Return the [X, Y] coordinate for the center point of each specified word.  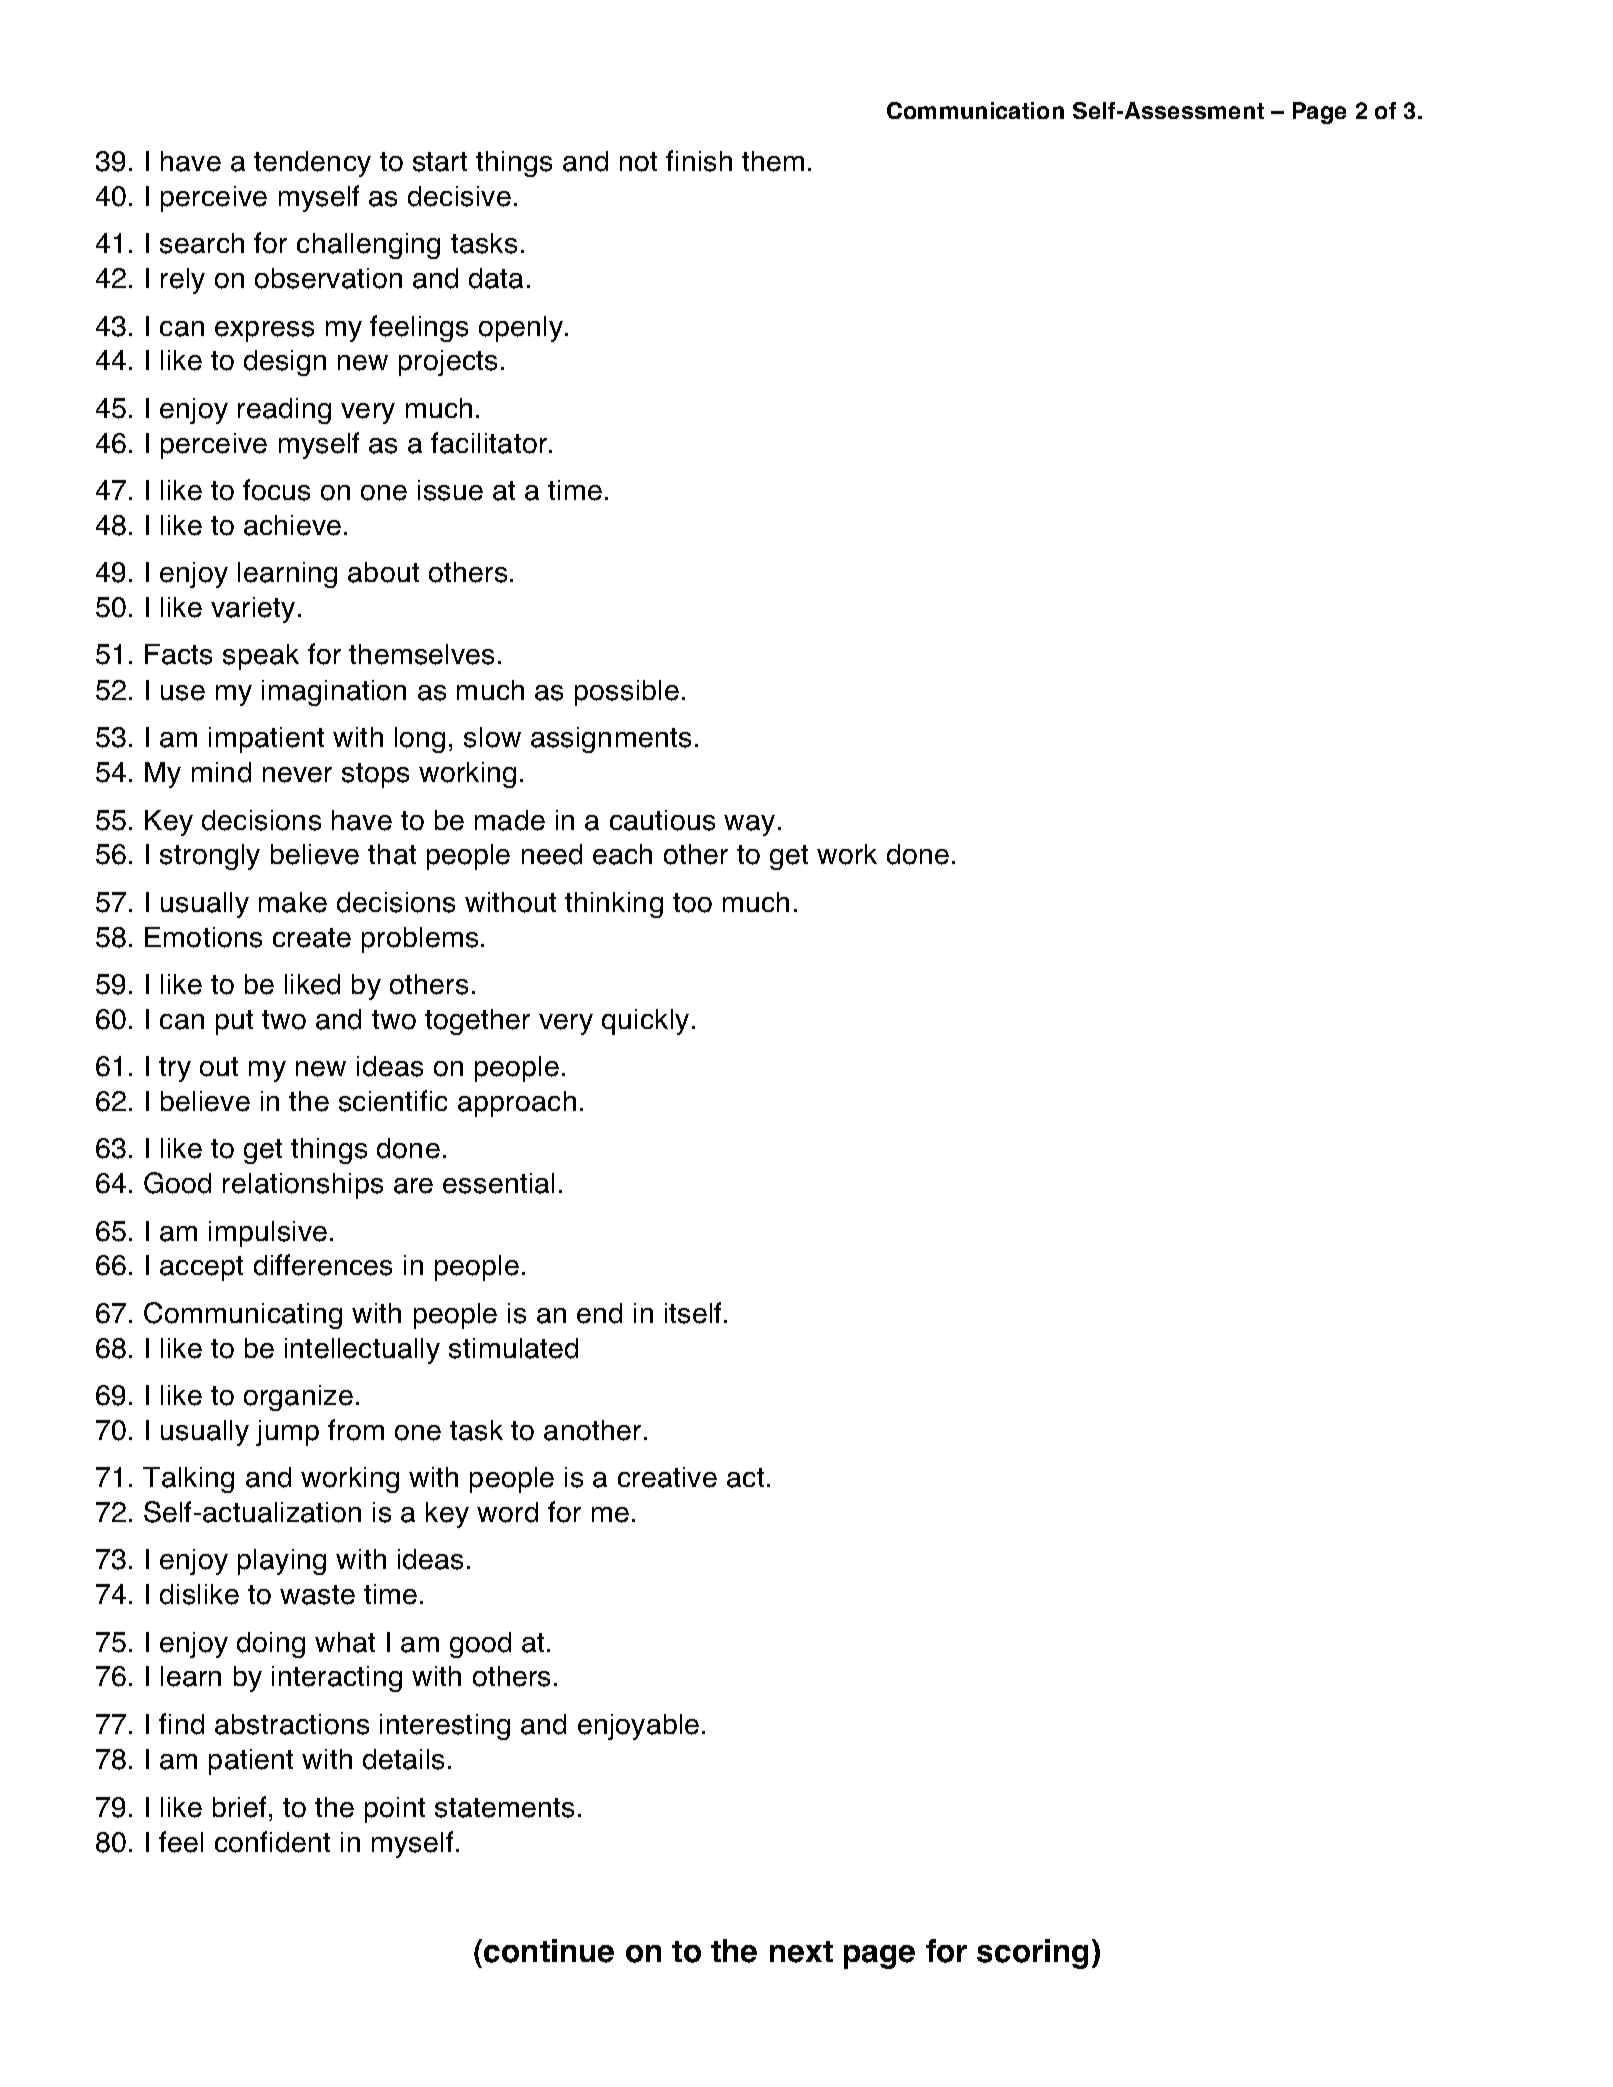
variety [253, 610]
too [692, 903]
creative [667, 1477]
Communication [975, 110]
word [507, 1512]
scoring [1032, 1954]
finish [699, 161]
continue [549, 1951]
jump [287, 1433]
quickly [645, 1022]
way [749, 825]
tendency [312, 164]
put [234, 1022]
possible [627, 693]
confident [272, 1842]
